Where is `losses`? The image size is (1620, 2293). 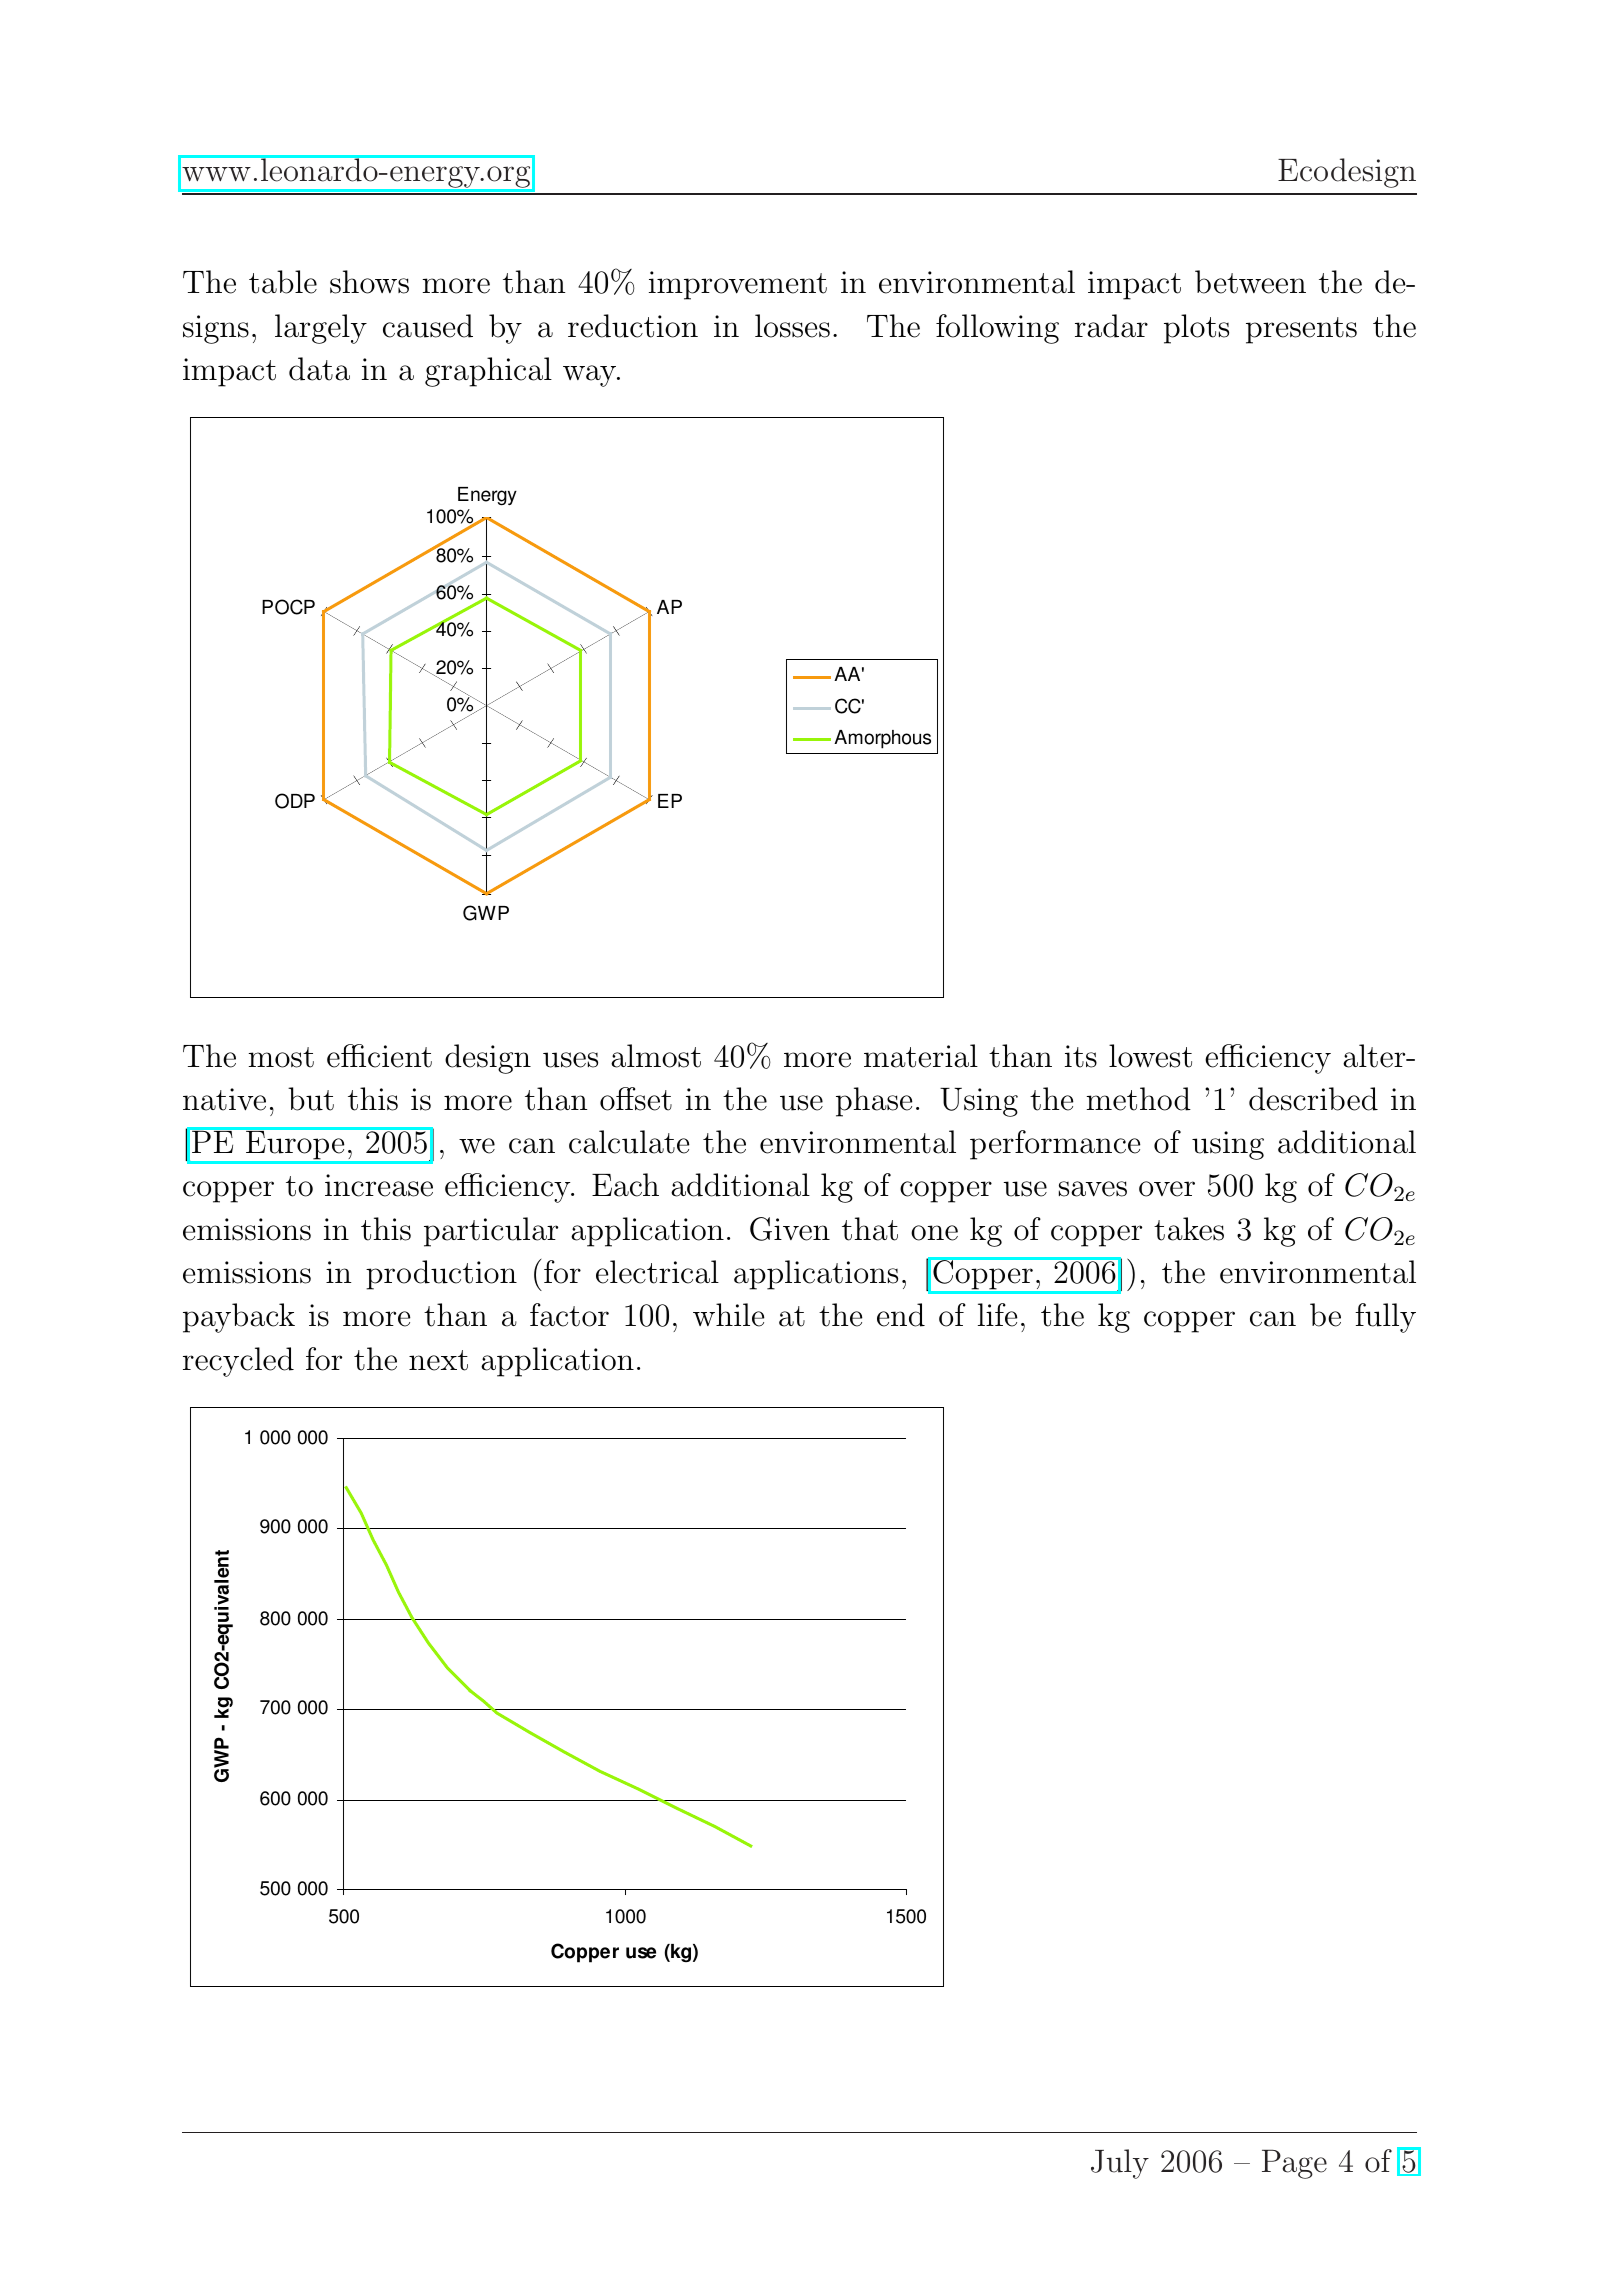
losses is located at coordinates (792, 326).
